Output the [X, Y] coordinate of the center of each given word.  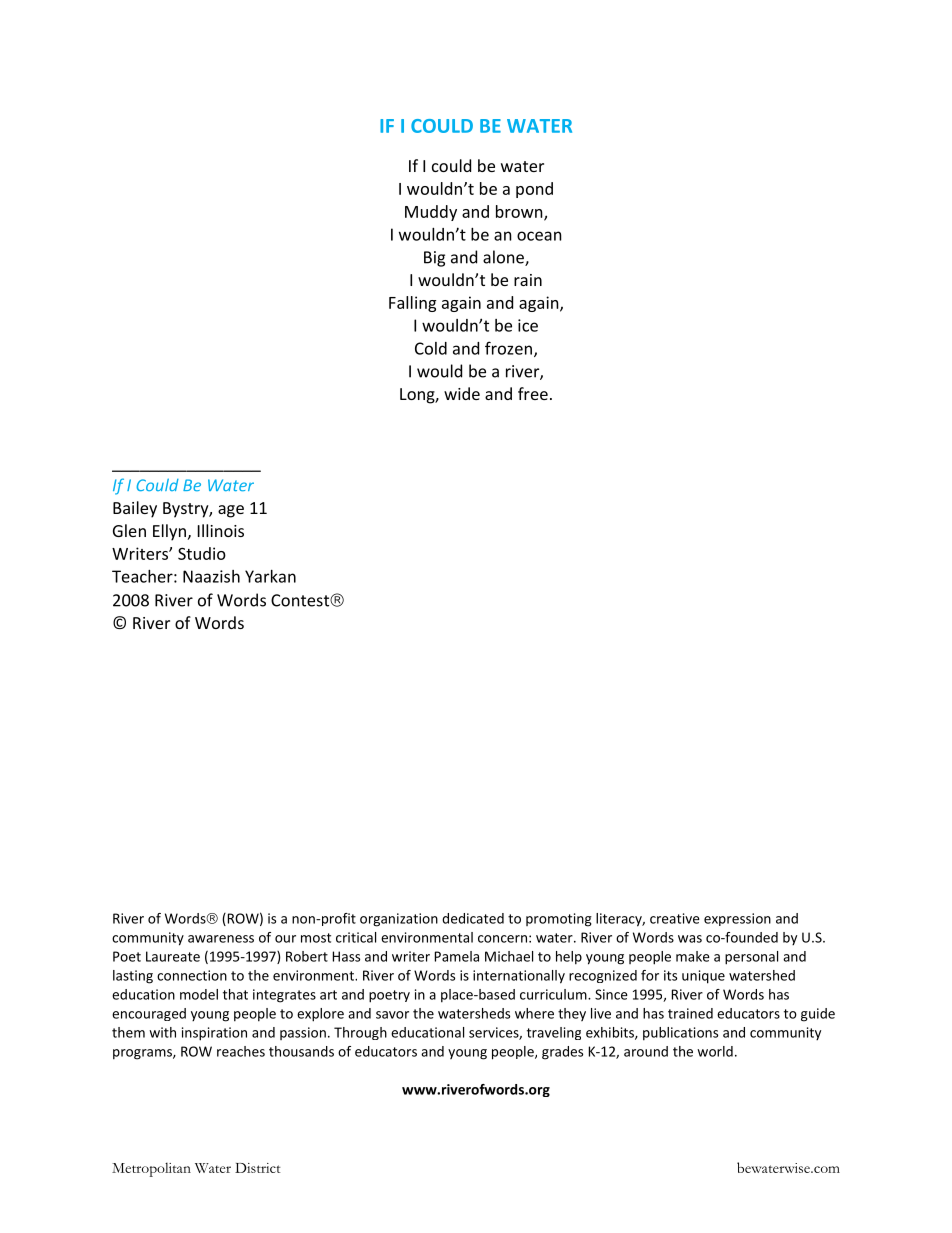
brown [520, 212]
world [715, 1051]
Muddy [431, 213]
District [258, 1168]
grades [562, 1053]
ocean [539, 236]
